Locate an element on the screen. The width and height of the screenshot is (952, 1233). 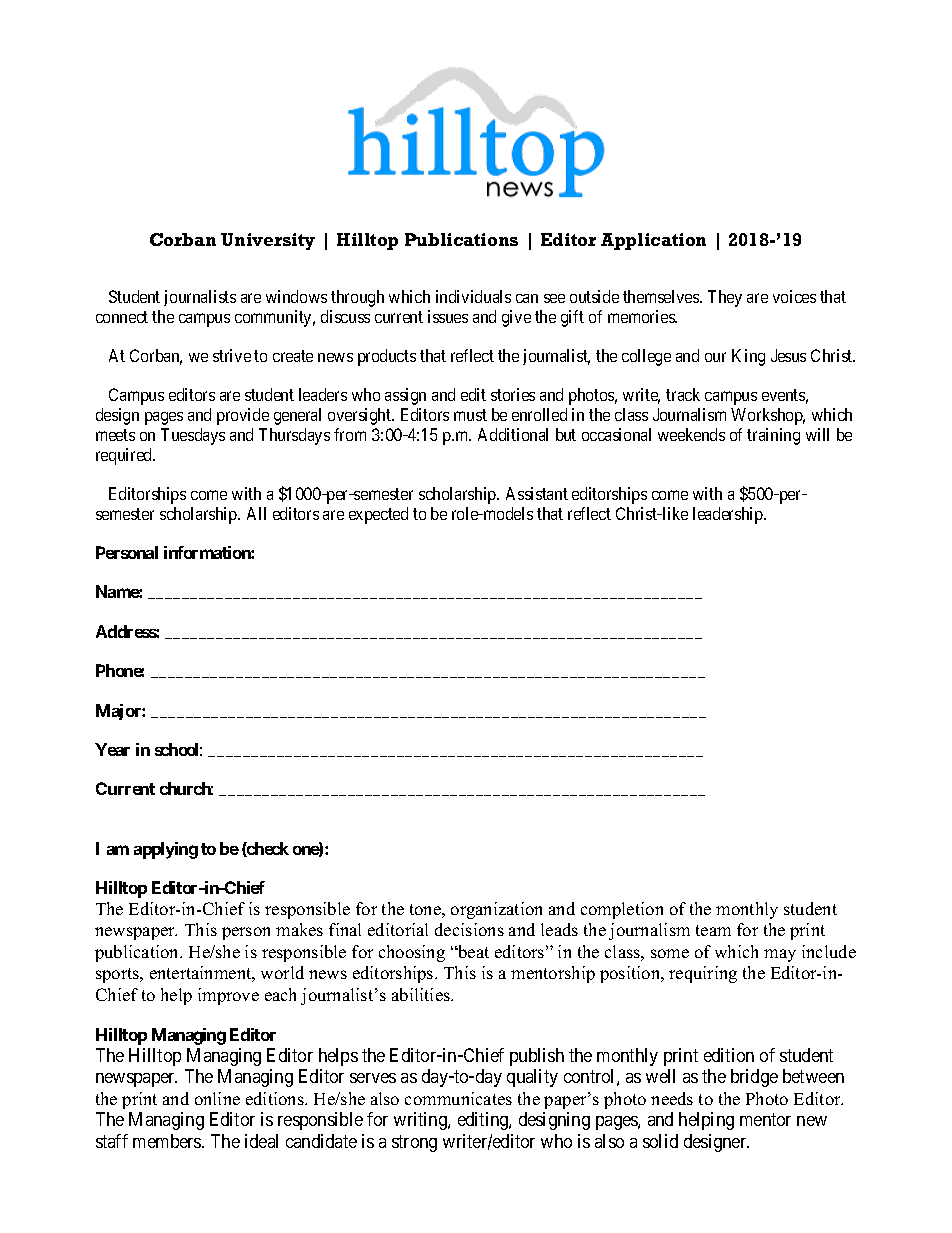
University is located at coordinates (268, 241).
